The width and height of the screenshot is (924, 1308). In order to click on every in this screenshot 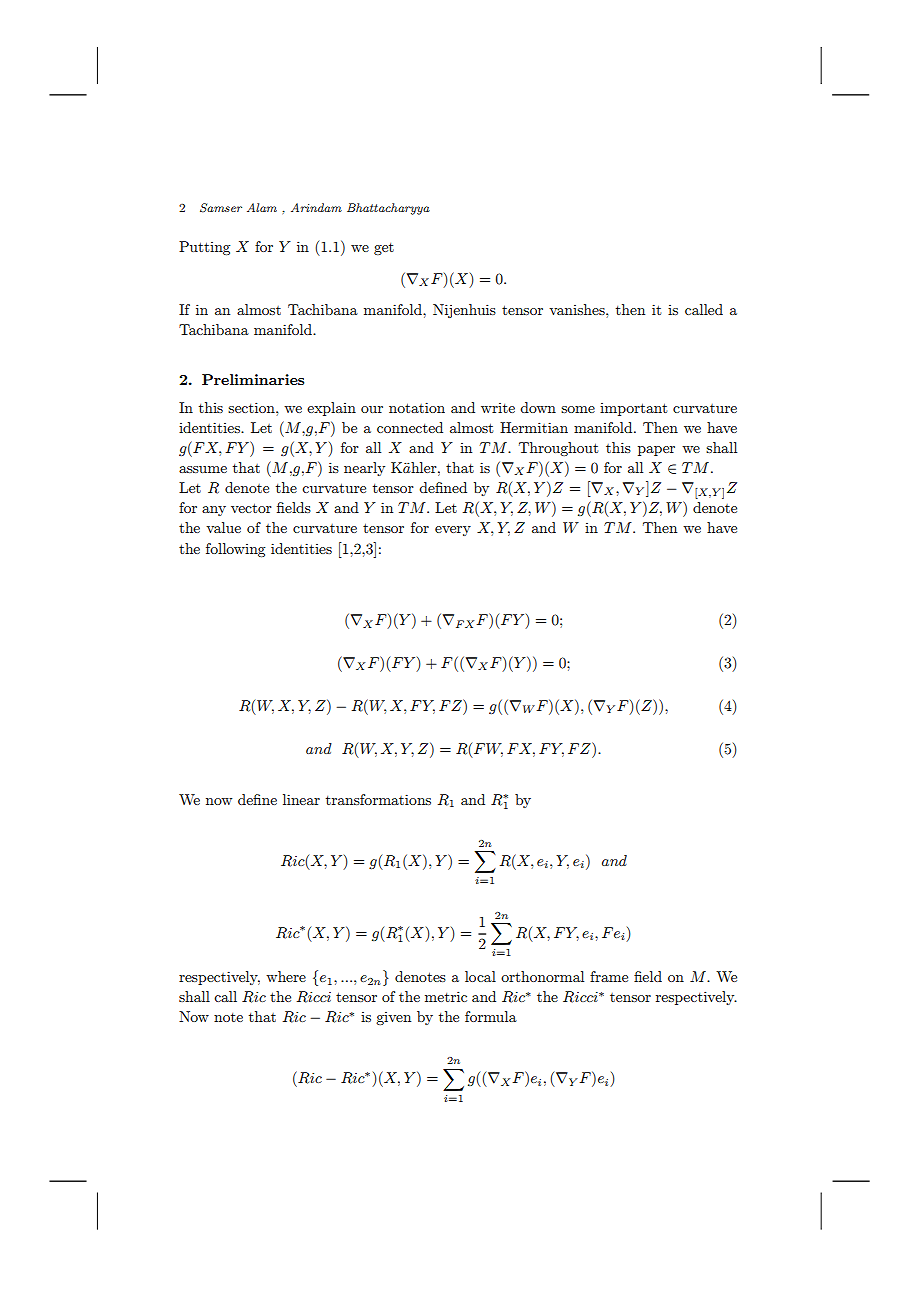, I will do `click(453, 531)`.
